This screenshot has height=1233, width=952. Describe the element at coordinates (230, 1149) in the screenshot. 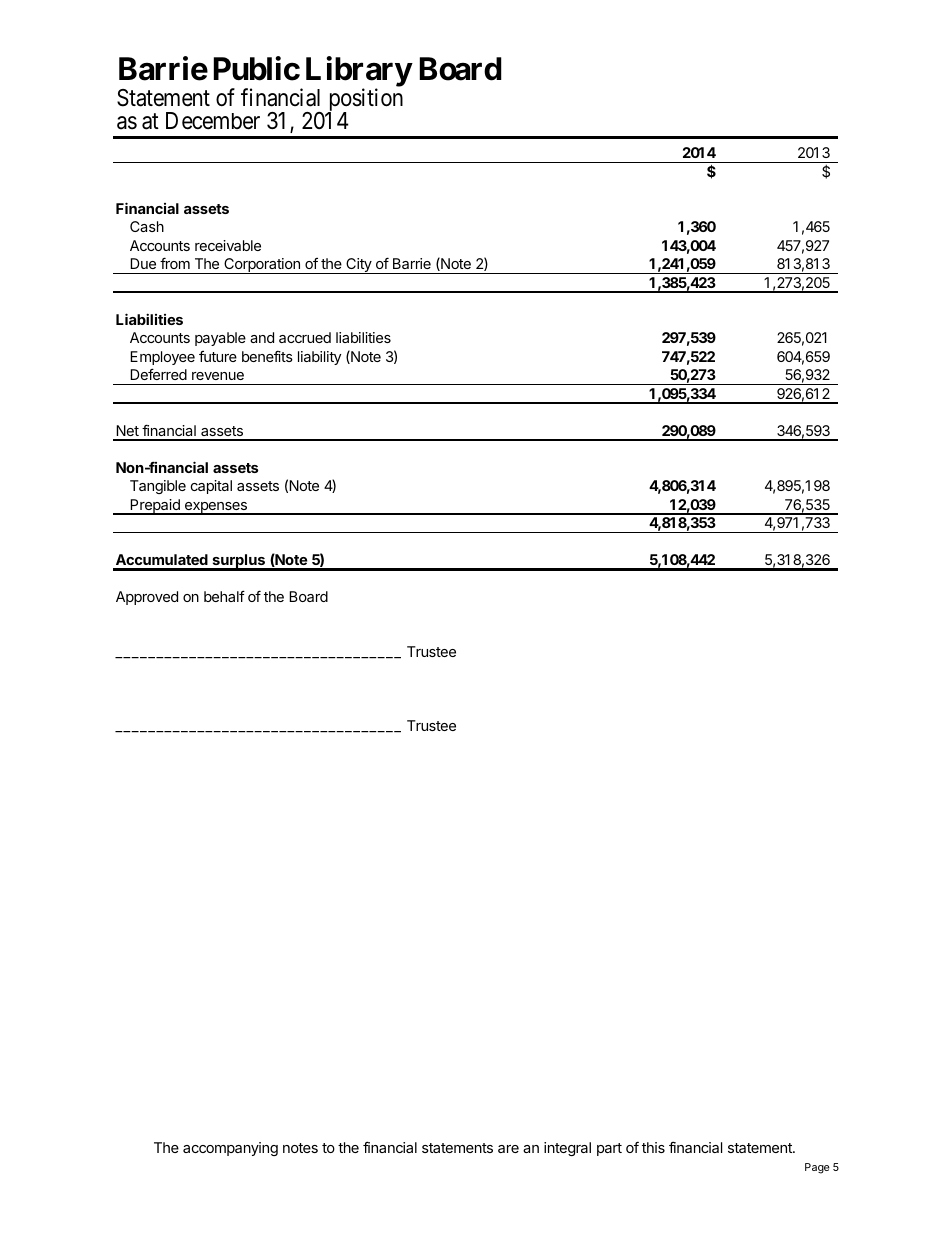

I see `accompanying` at that location.
